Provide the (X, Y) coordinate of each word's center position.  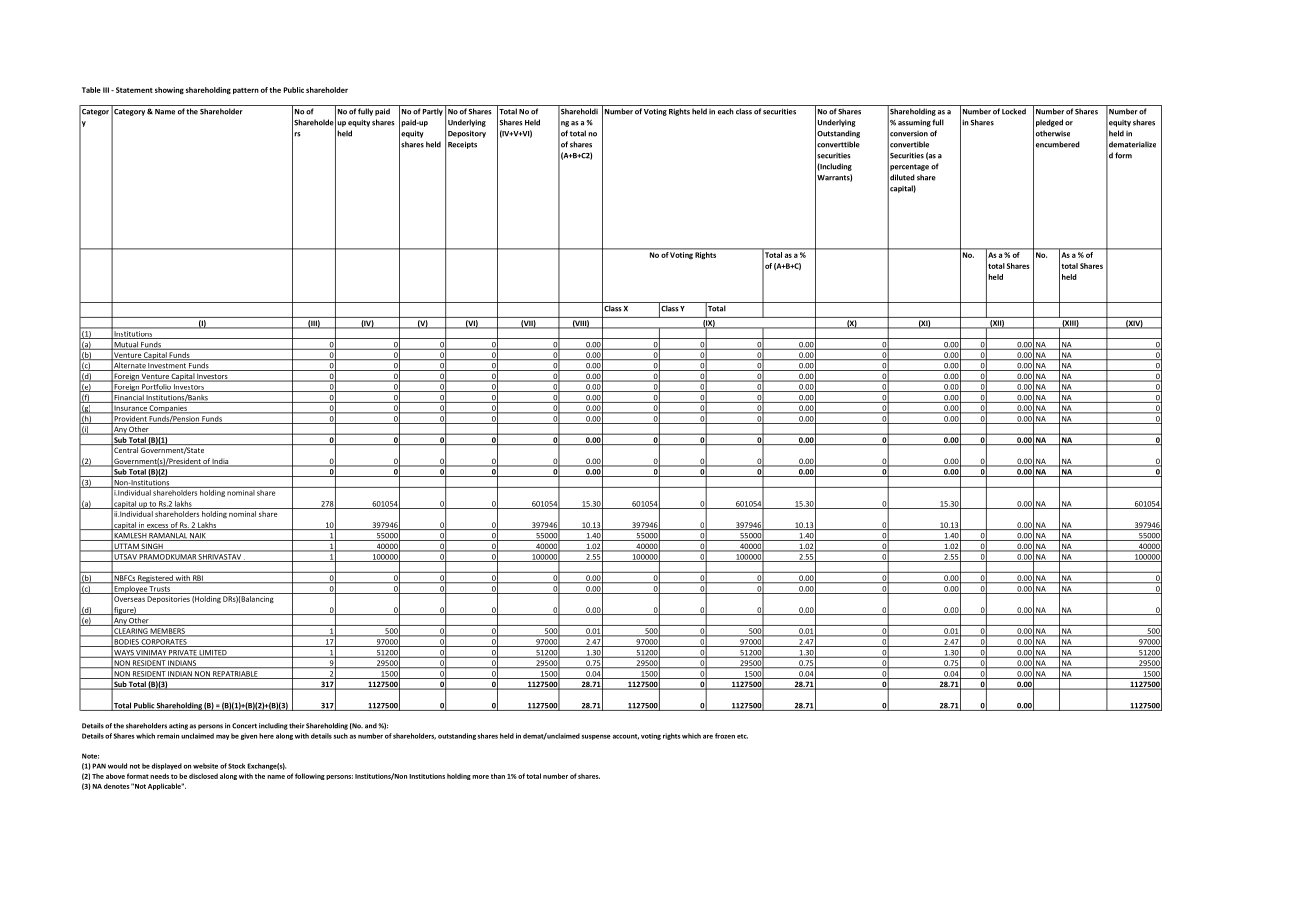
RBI (198, 579)
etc (742, 736)
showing (169, 91)
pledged (1049, 123)
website (205, 766)
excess (157, 527)
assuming (914, 123)
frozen (725, 736)
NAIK (198, 537)
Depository (467, 134)
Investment (167, 367)
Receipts (462, 145)
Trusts (160, 590)
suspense (596, 737)
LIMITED (213, 654)
